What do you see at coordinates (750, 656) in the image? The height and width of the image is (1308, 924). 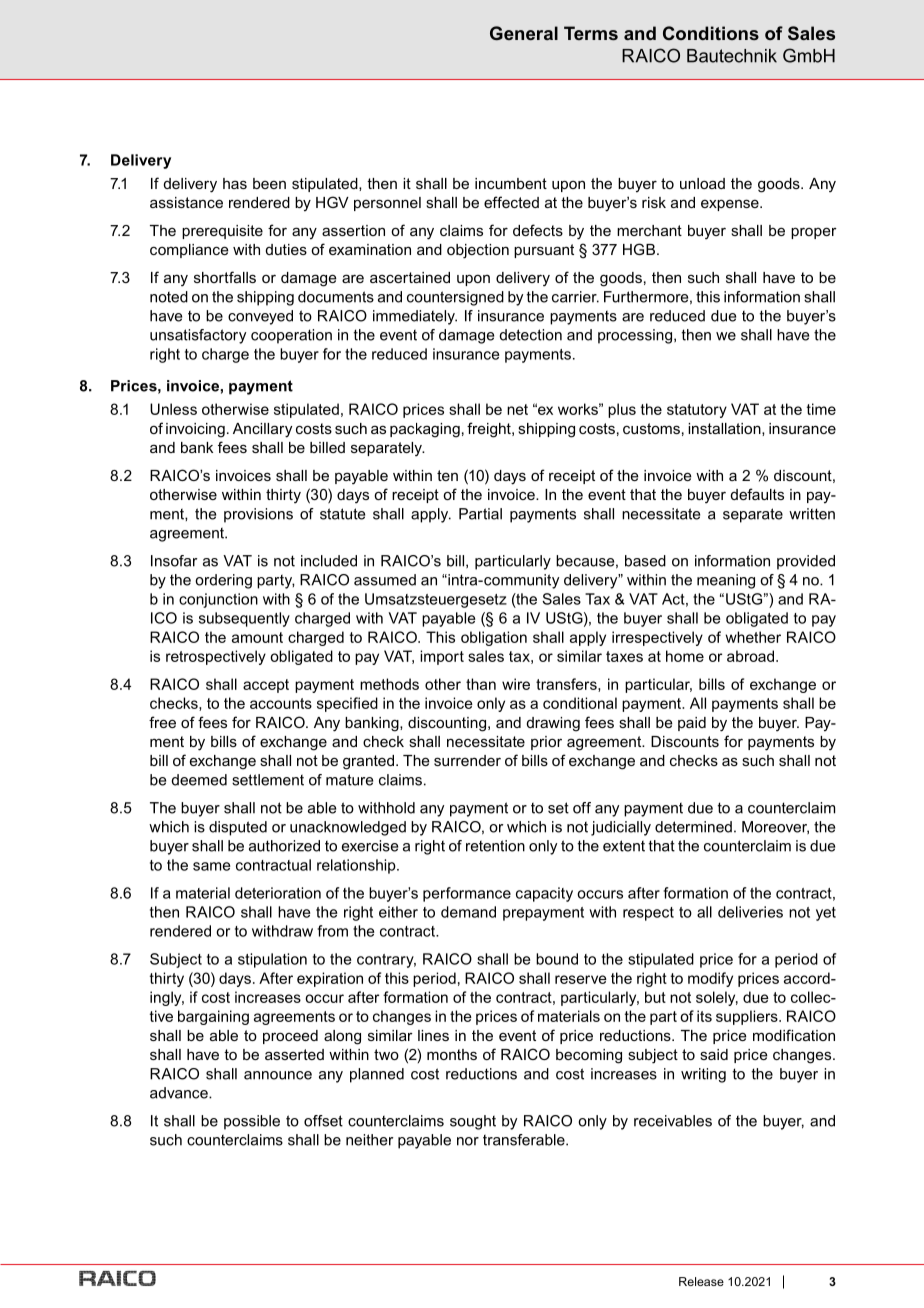 I see `abroad` at bounding box center [750, 656].
